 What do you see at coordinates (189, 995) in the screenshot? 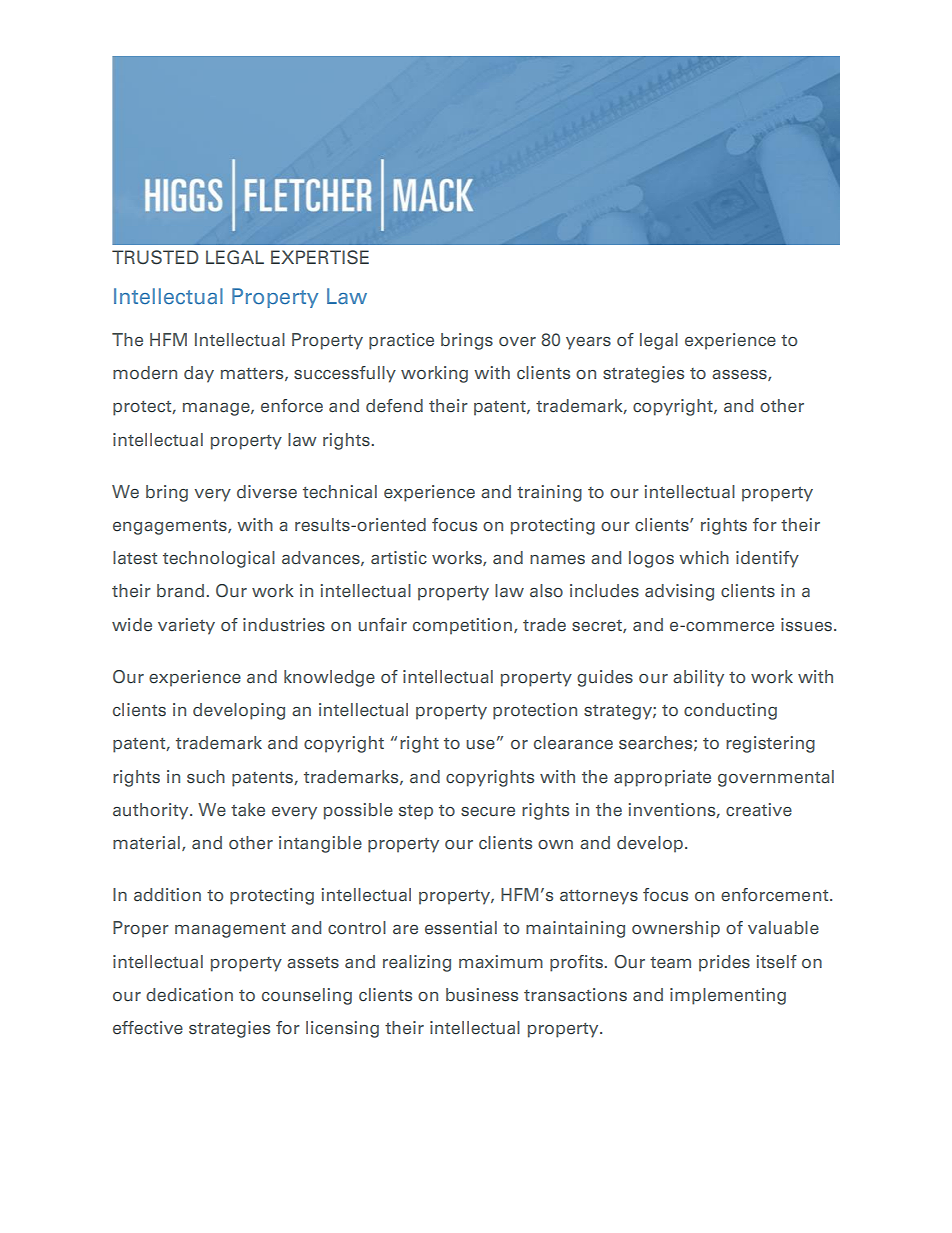
I see `dedication` at bounding box center [189, 995].
